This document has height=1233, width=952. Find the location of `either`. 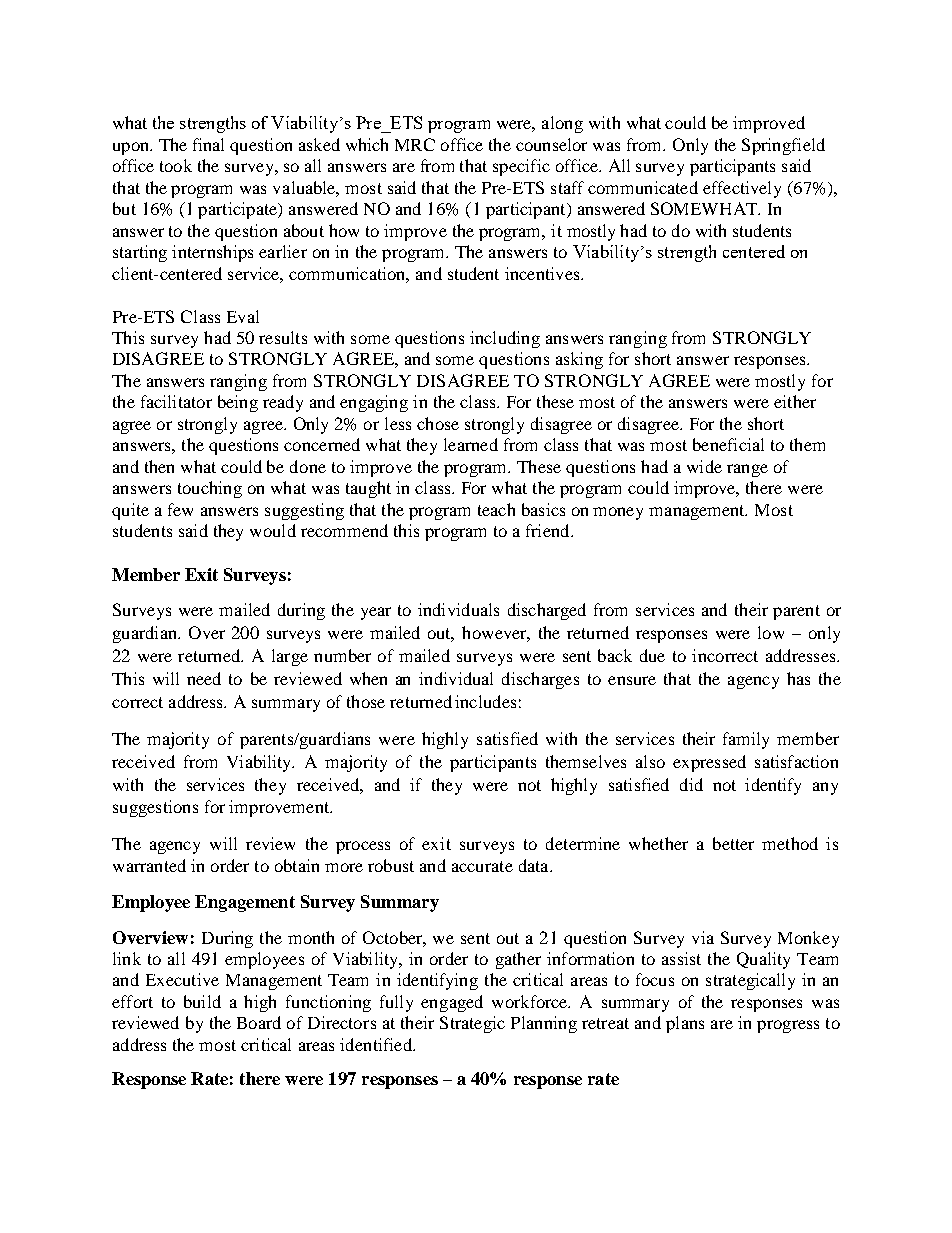

either is located at coordinates (795, 401).
